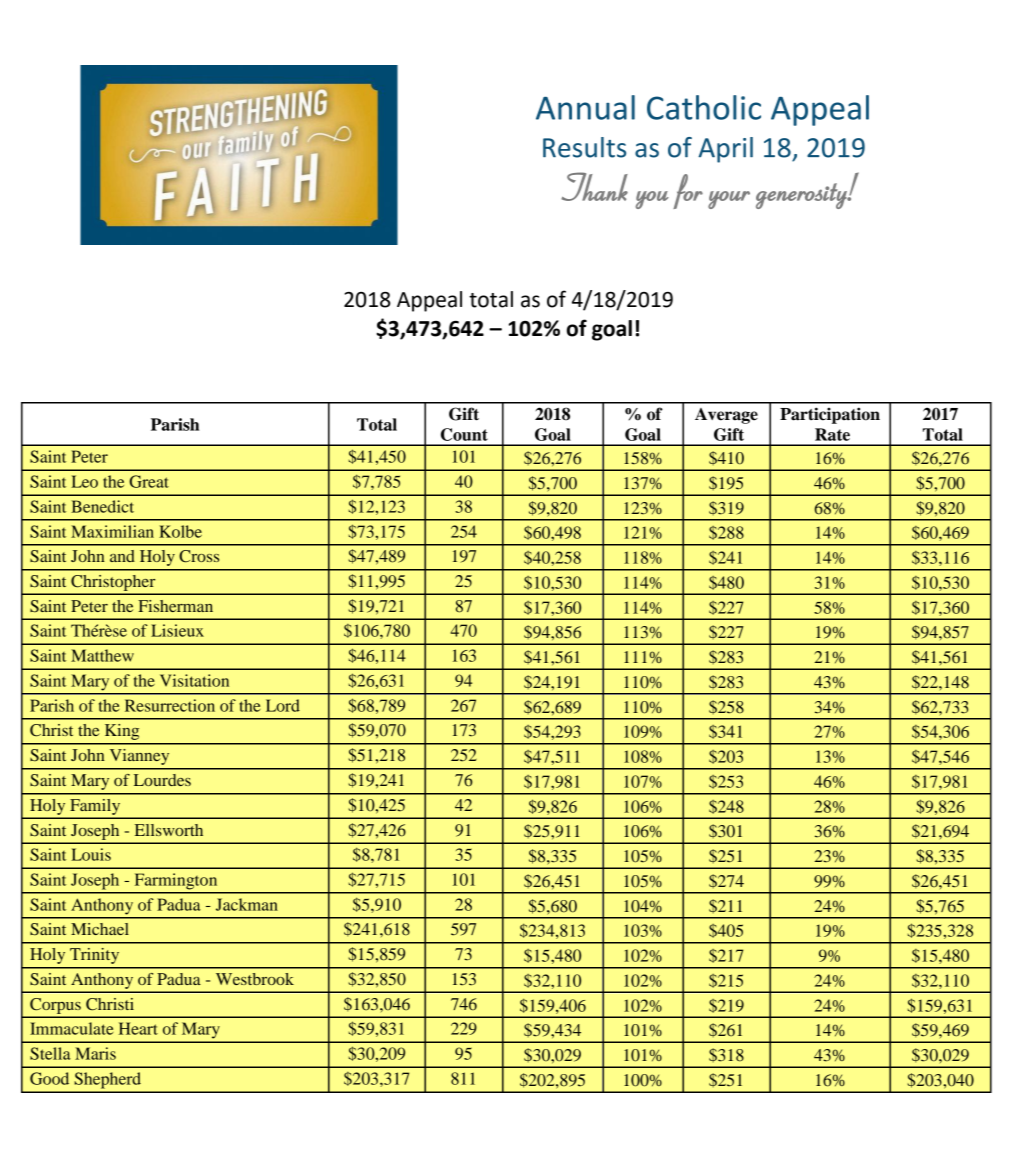 Image resolution: width=1016 pixels, height=1176 pixels. What do you see at coordinates (832, 434) in the document?
I see `Rate` at bounding box center [832, 434].
